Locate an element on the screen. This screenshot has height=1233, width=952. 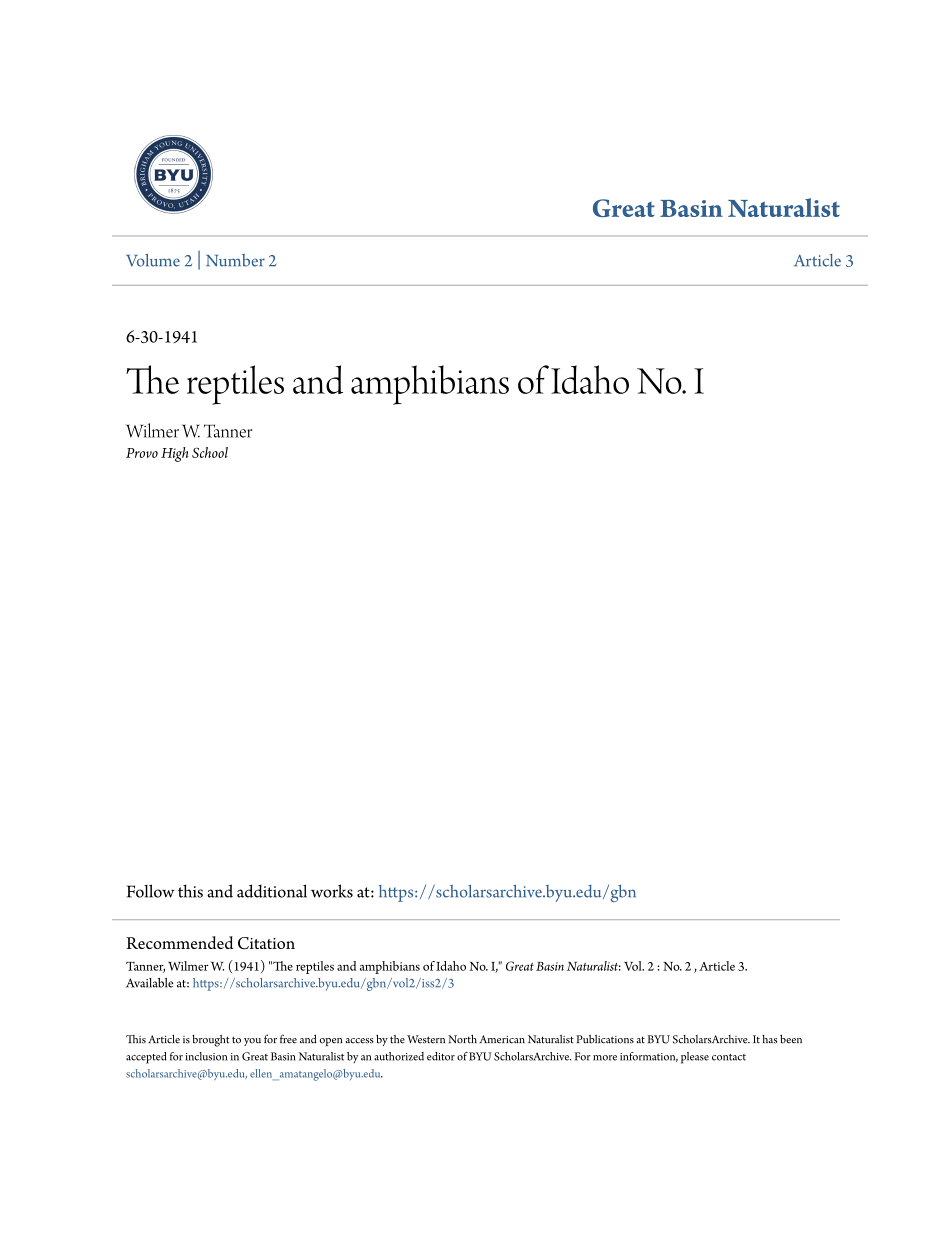
Volume is located at coordinates (153, 260).
